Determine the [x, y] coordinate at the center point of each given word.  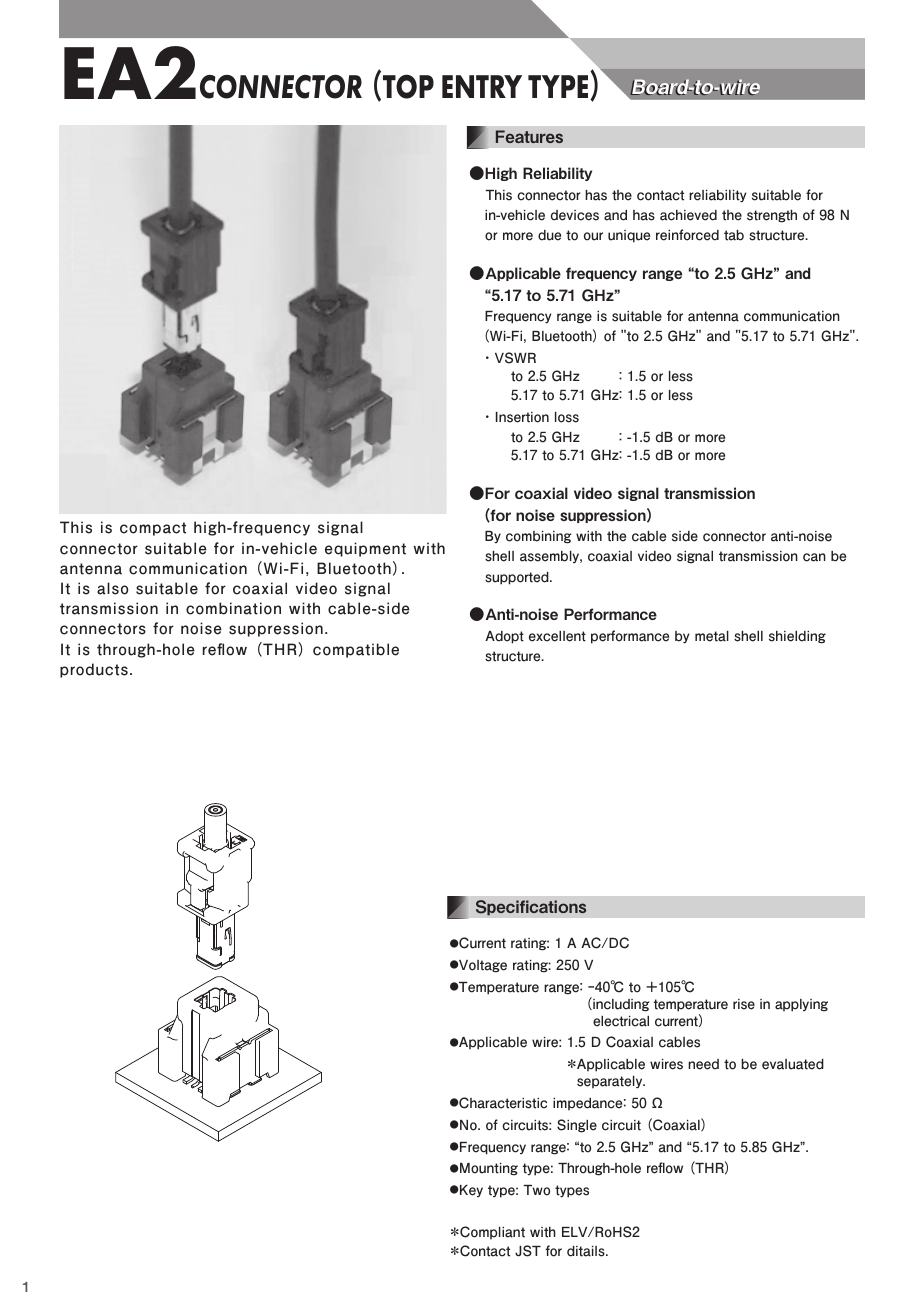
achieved [688, 215]
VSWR [515, 358]
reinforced [687, 235]
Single [577, 1126]
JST [528, 1251]
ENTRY [482, 86]
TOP [408, 86]
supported [518, 578]
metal [712, 636]
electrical [621, 1021]
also [112, 588]
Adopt [504, 637]
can [814, 557]
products [94, 670]
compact [153, 529]
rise [744, 1004]
